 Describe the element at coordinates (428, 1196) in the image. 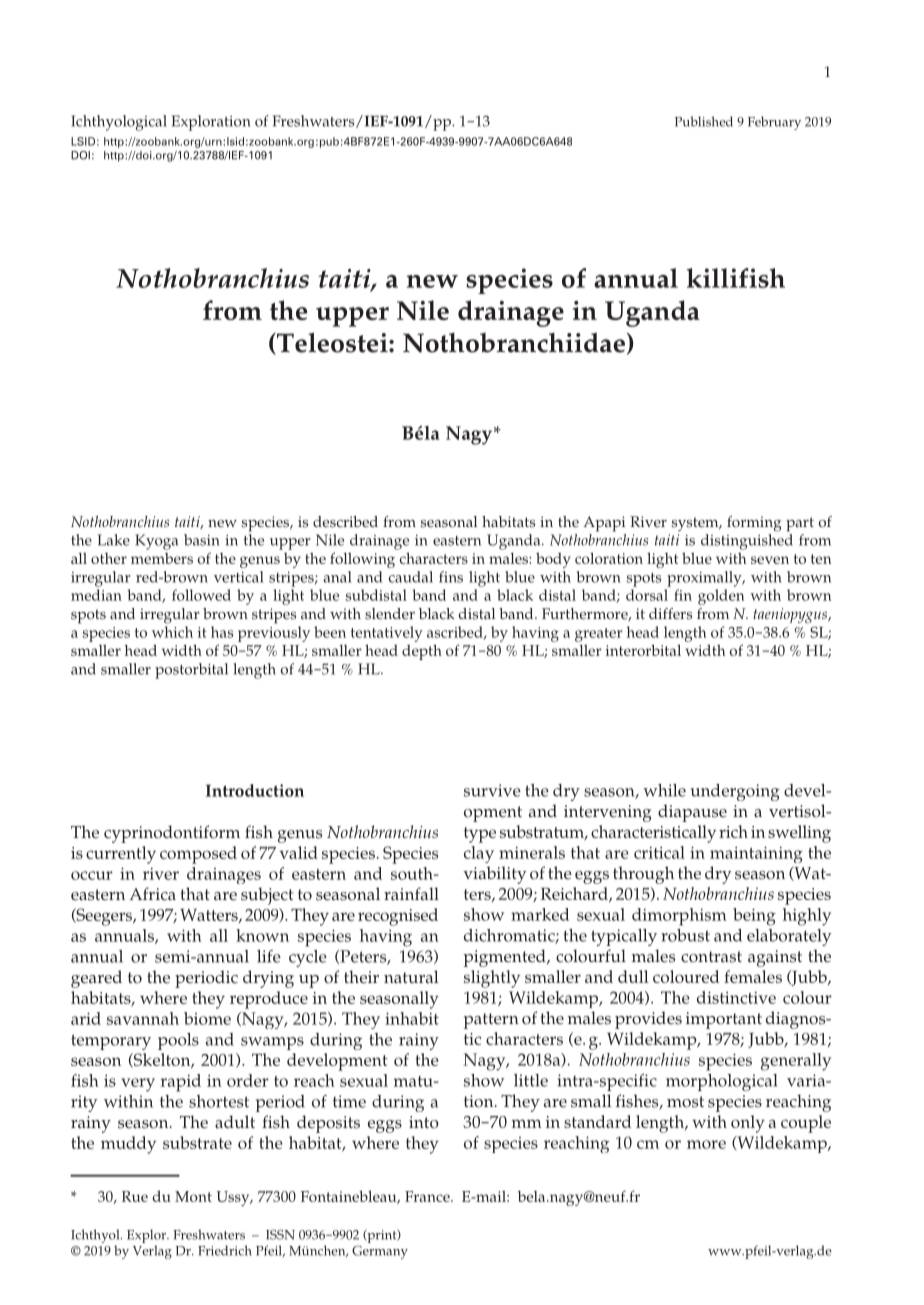

I see `France` at that location.
